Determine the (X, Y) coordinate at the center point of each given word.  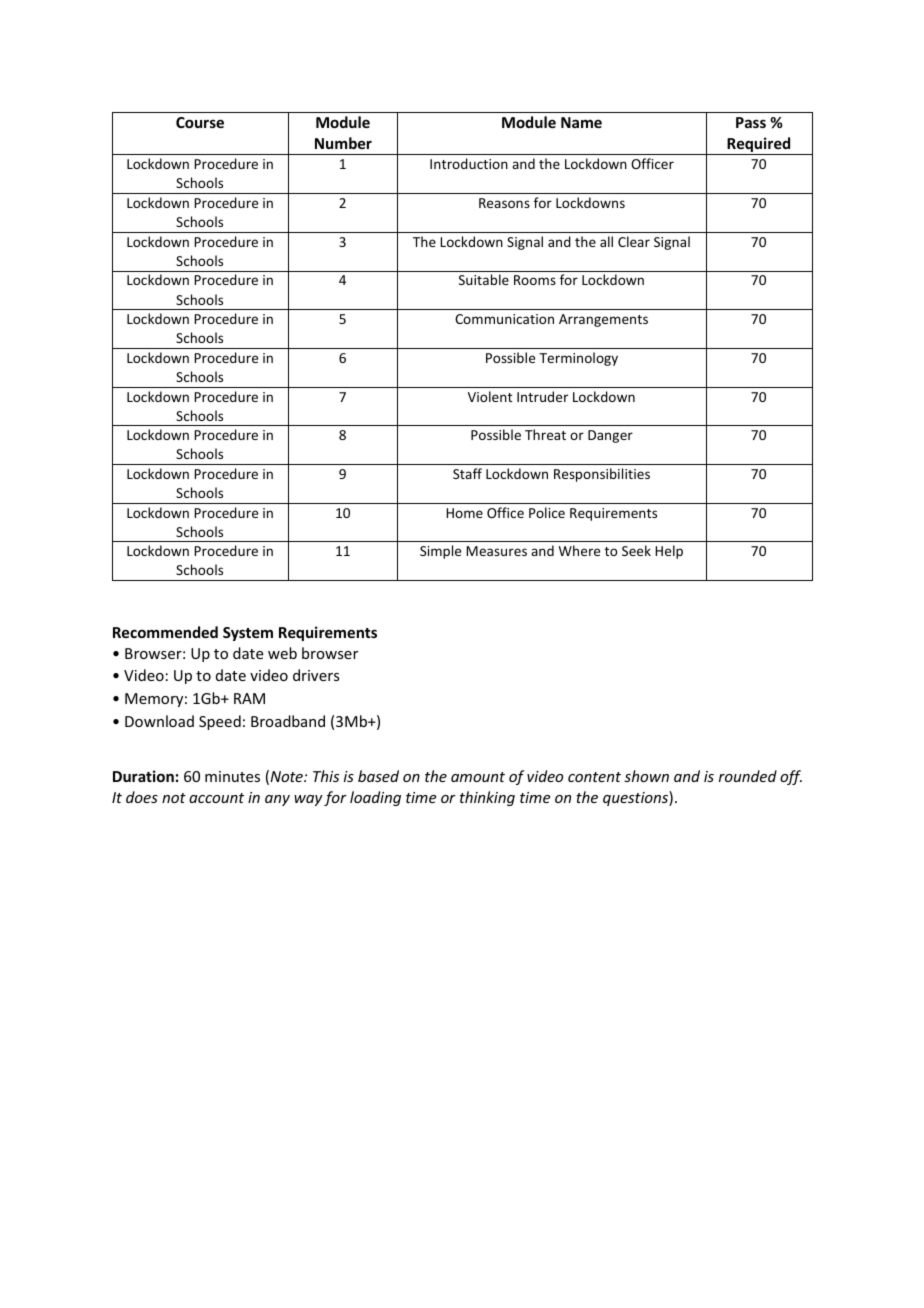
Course (200, 122)
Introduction (469, 163)
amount (478, 777)
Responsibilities (602, 475)
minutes (232, 776)
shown (646, 776)
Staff (467, 473)
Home (464, 513)
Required (759, 146)
